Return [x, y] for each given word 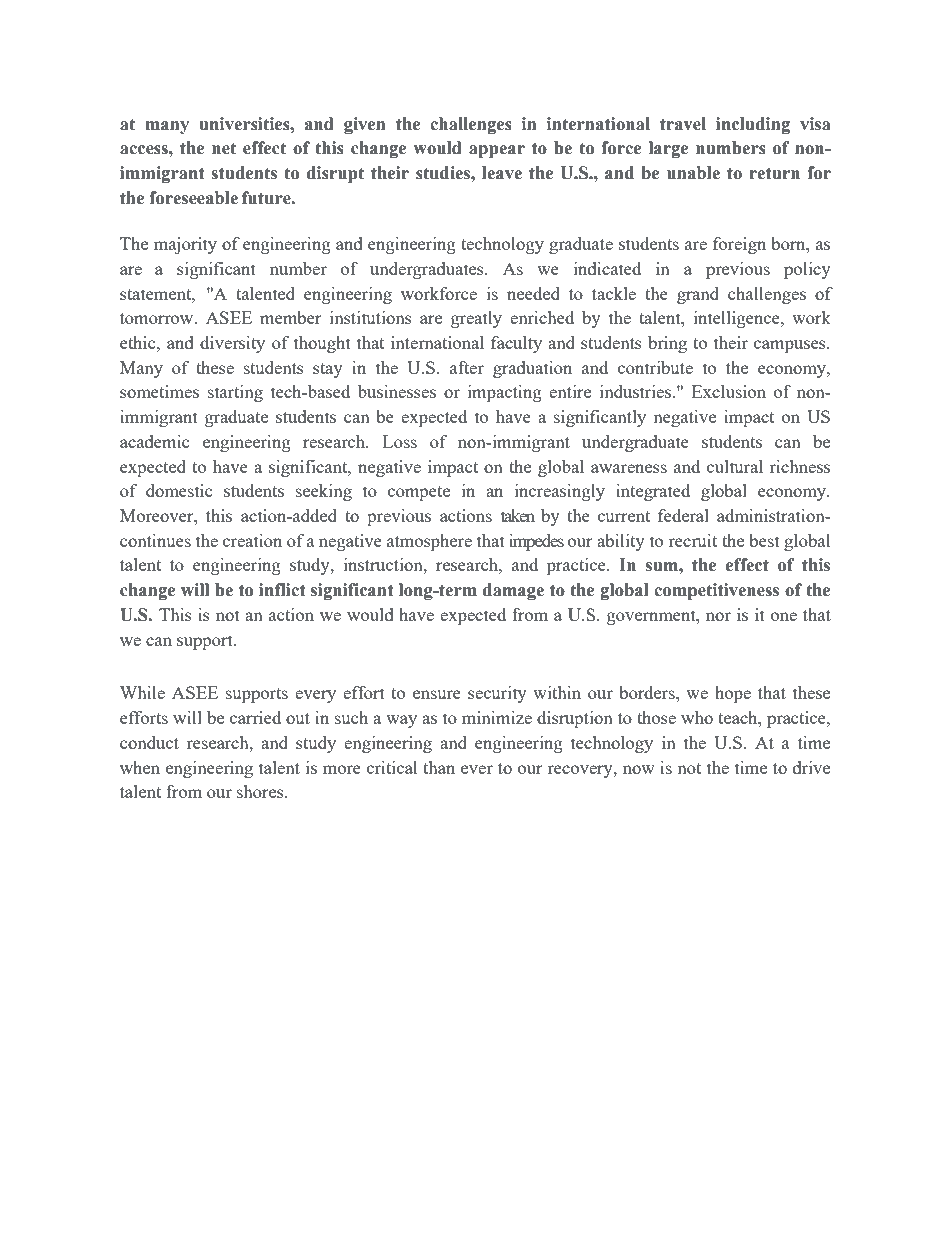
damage [513, 591]
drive [811, 767]
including [753, 125]
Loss [399, 441]
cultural [735, 466]
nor [718, 616]
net [224, 148]
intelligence [738, 319]
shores [261, 791]
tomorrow [158, 318]
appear [497, 151]
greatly [476, 319]
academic [154, 441]
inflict [282, 590]
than [439, 767]
